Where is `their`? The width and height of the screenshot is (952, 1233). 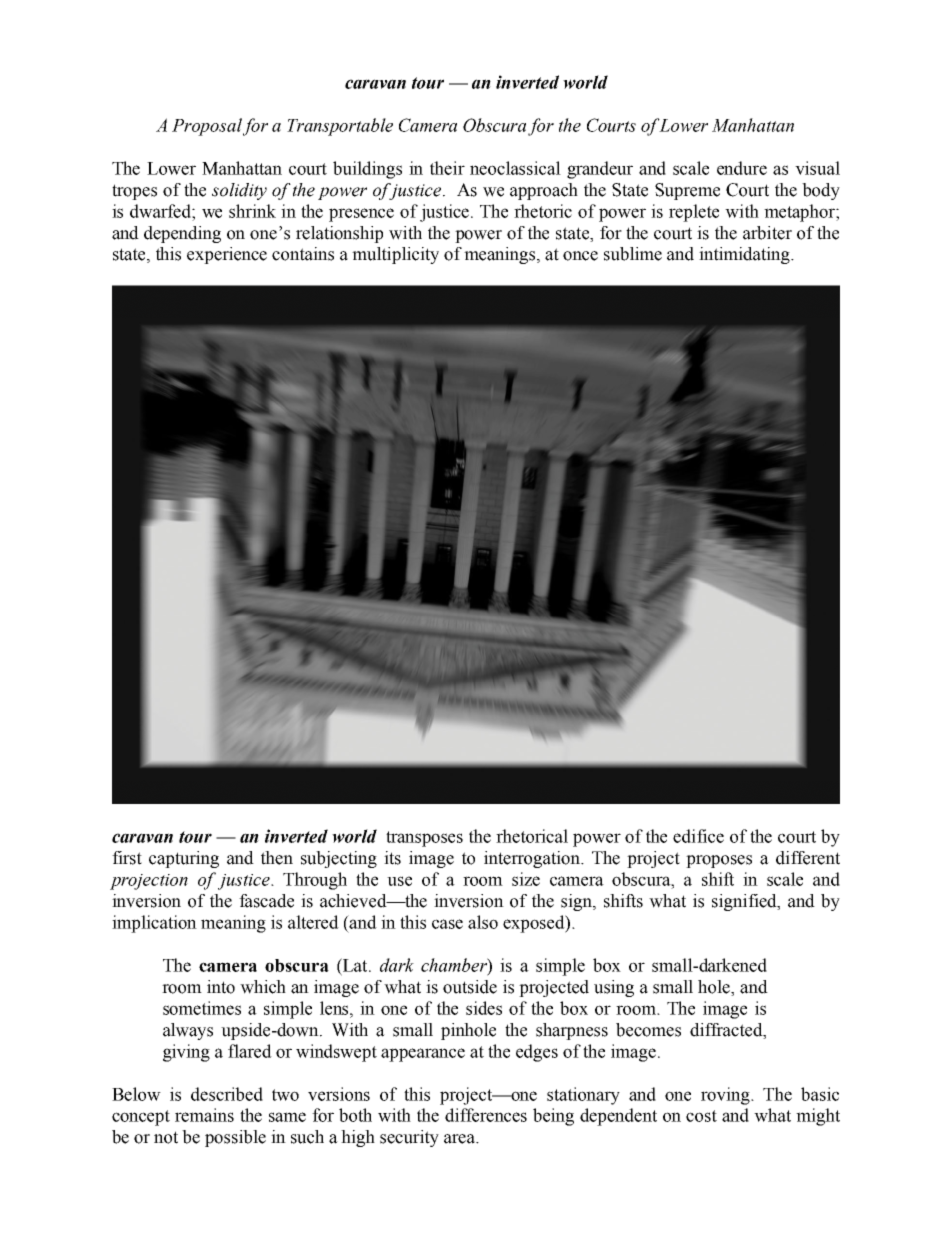 their is located at coordinates (447, 168).
